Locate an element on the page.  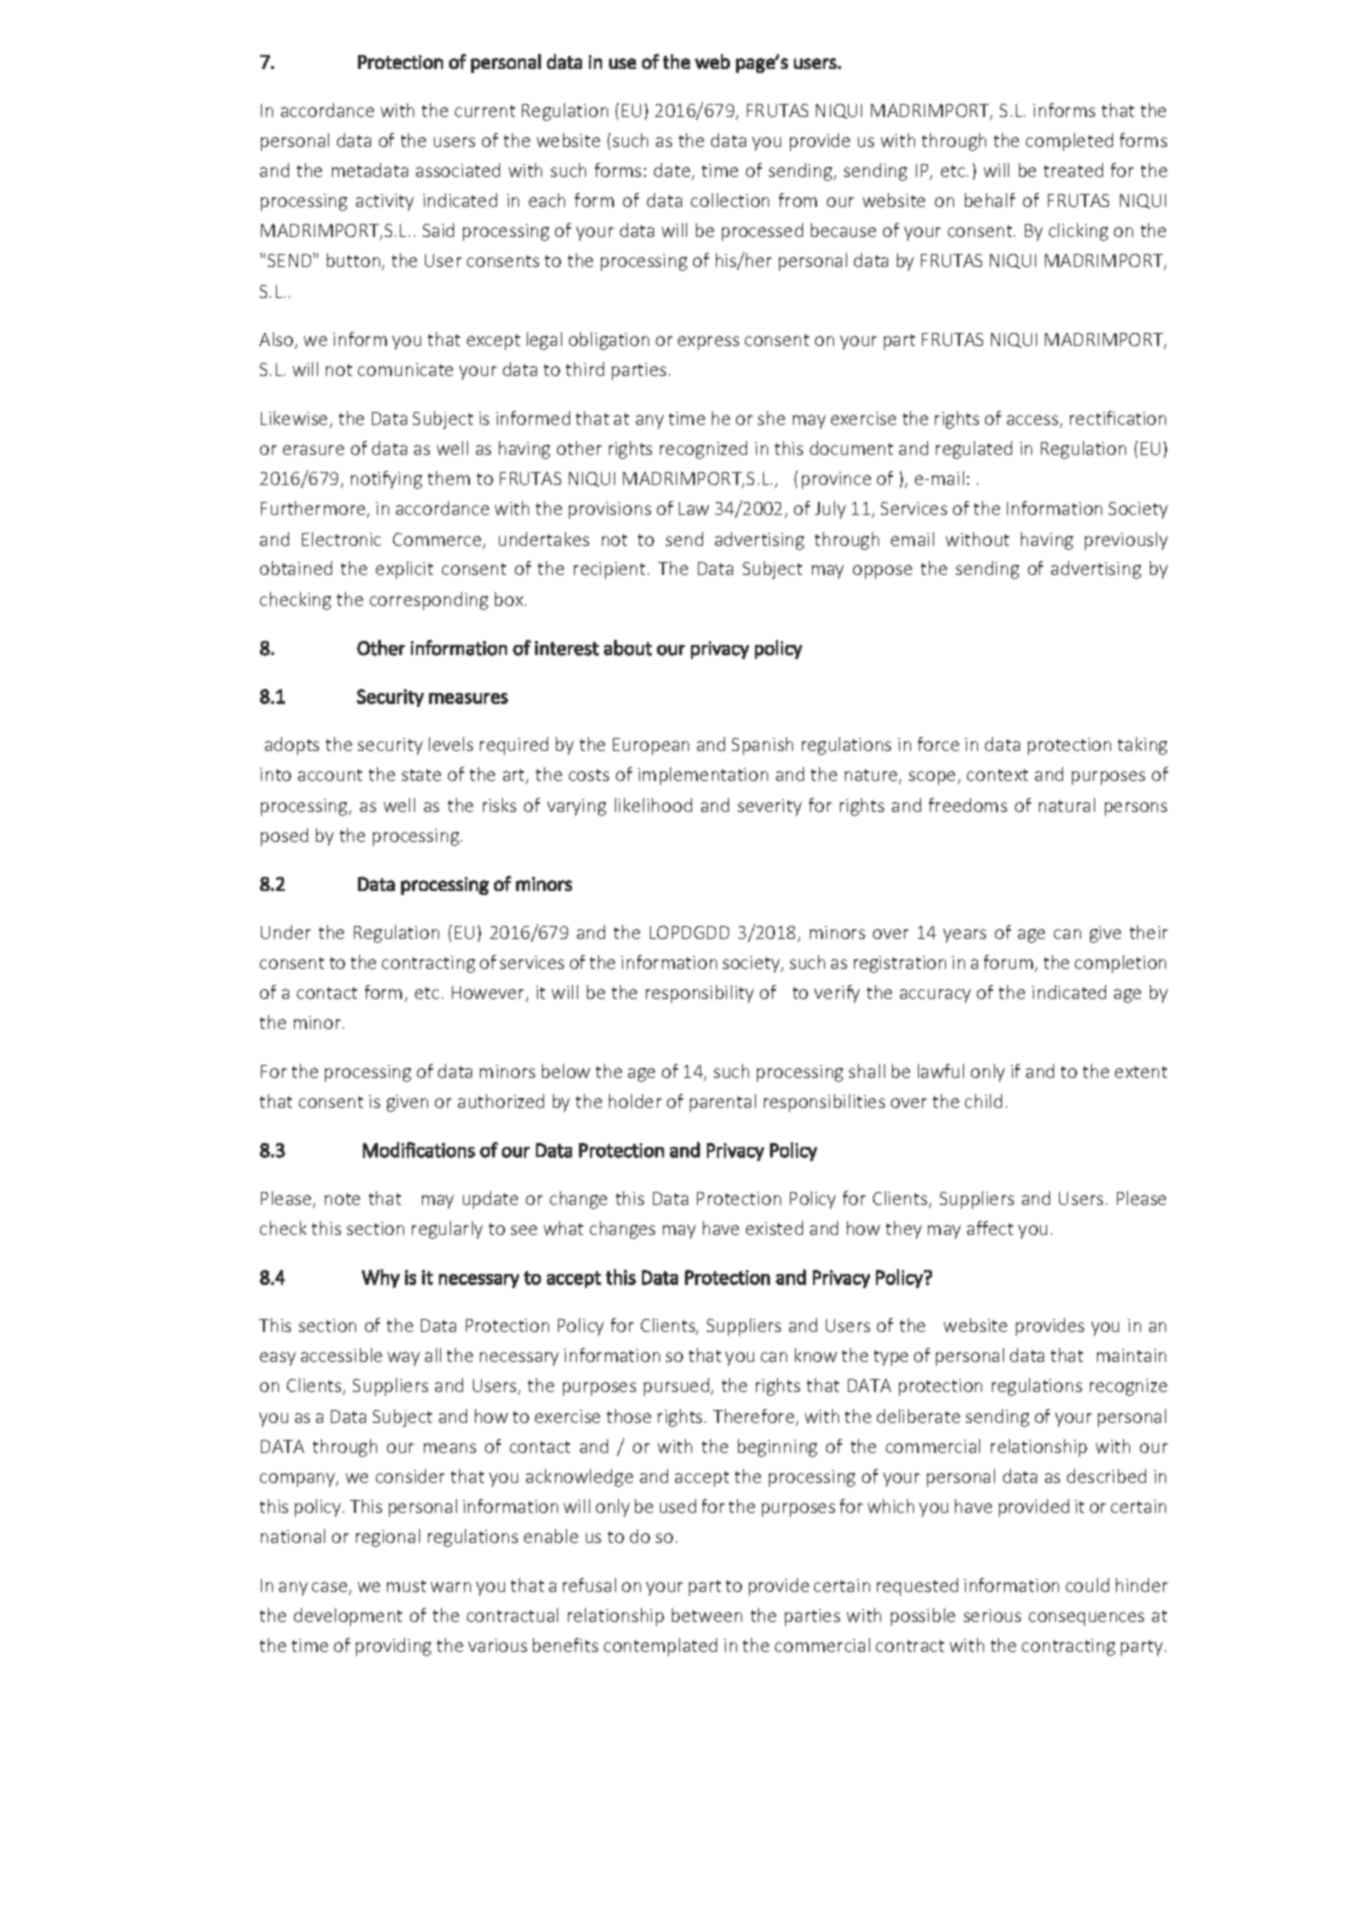
activity is located at coordinates (385, 202).
